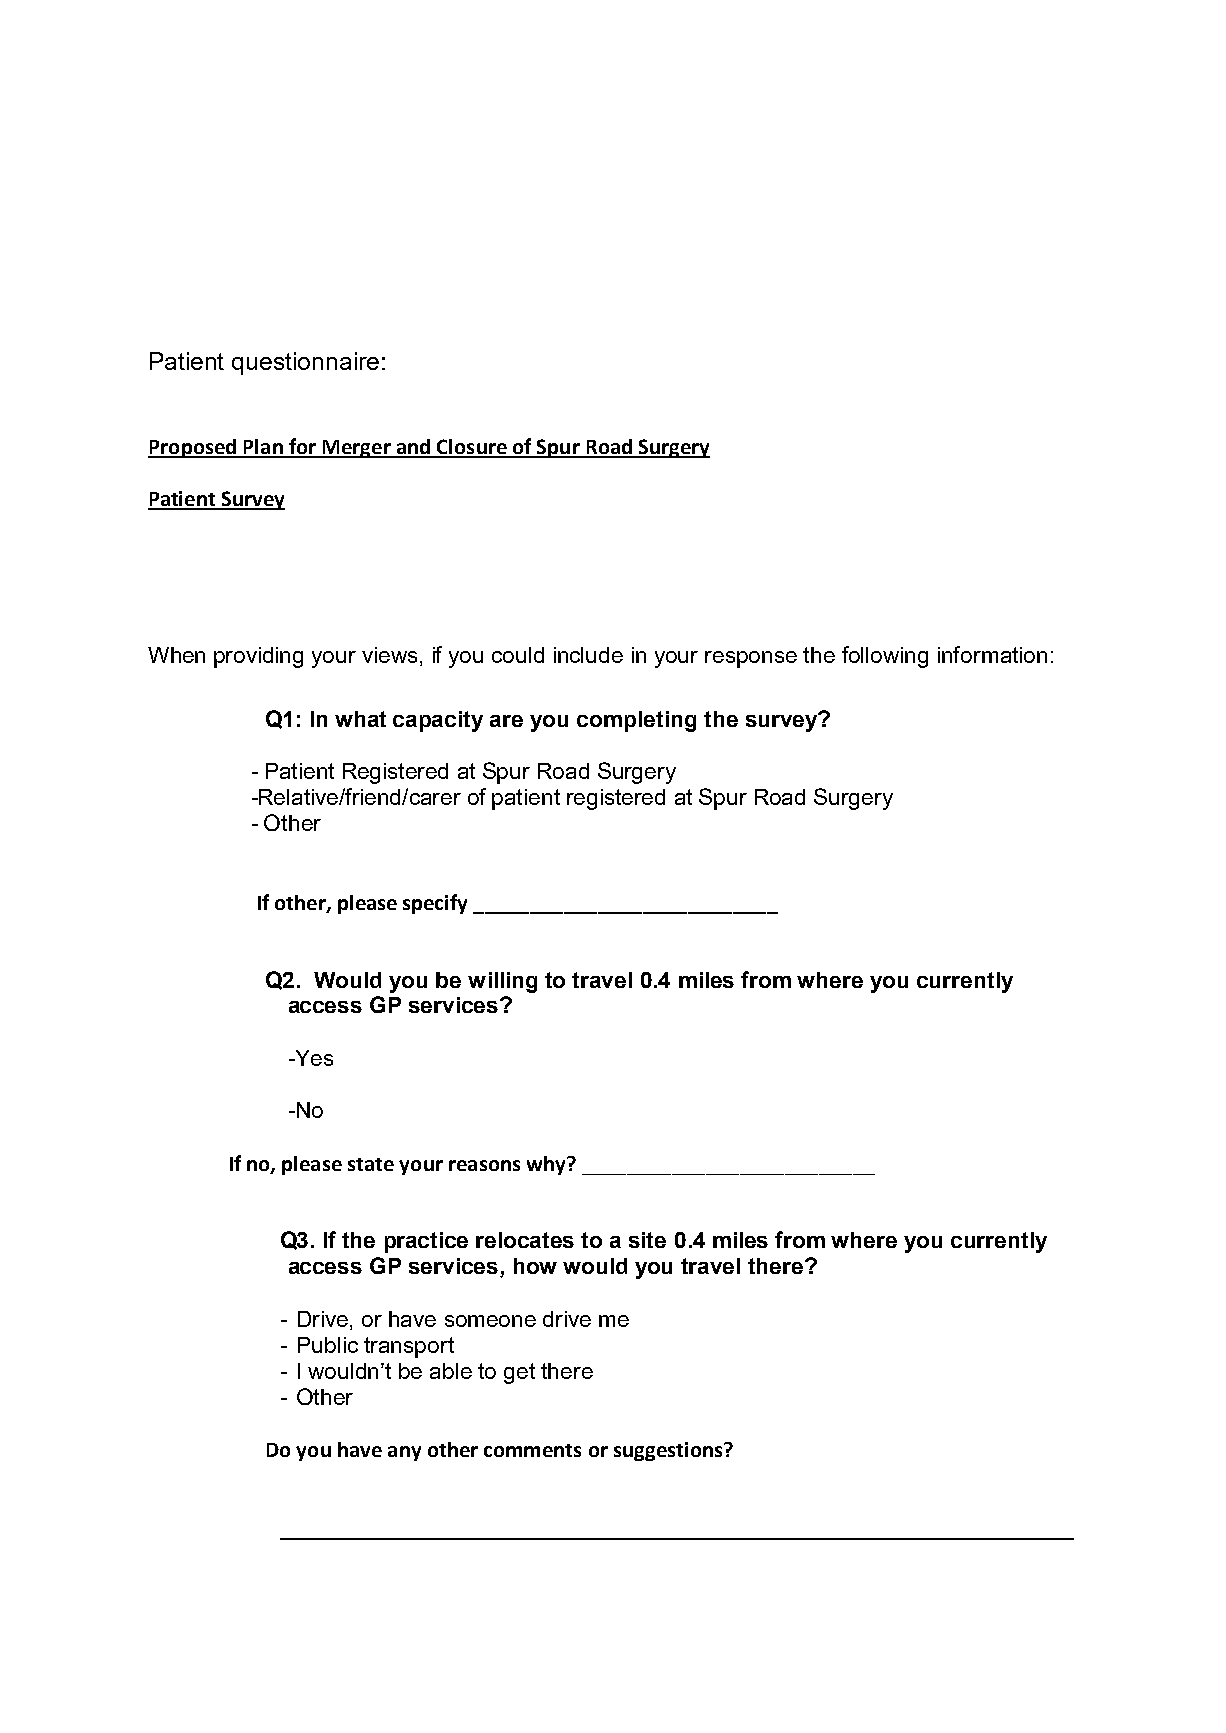 This screenshot has width=1226, height=1733. I want to click on specify, so click(435, 904).
